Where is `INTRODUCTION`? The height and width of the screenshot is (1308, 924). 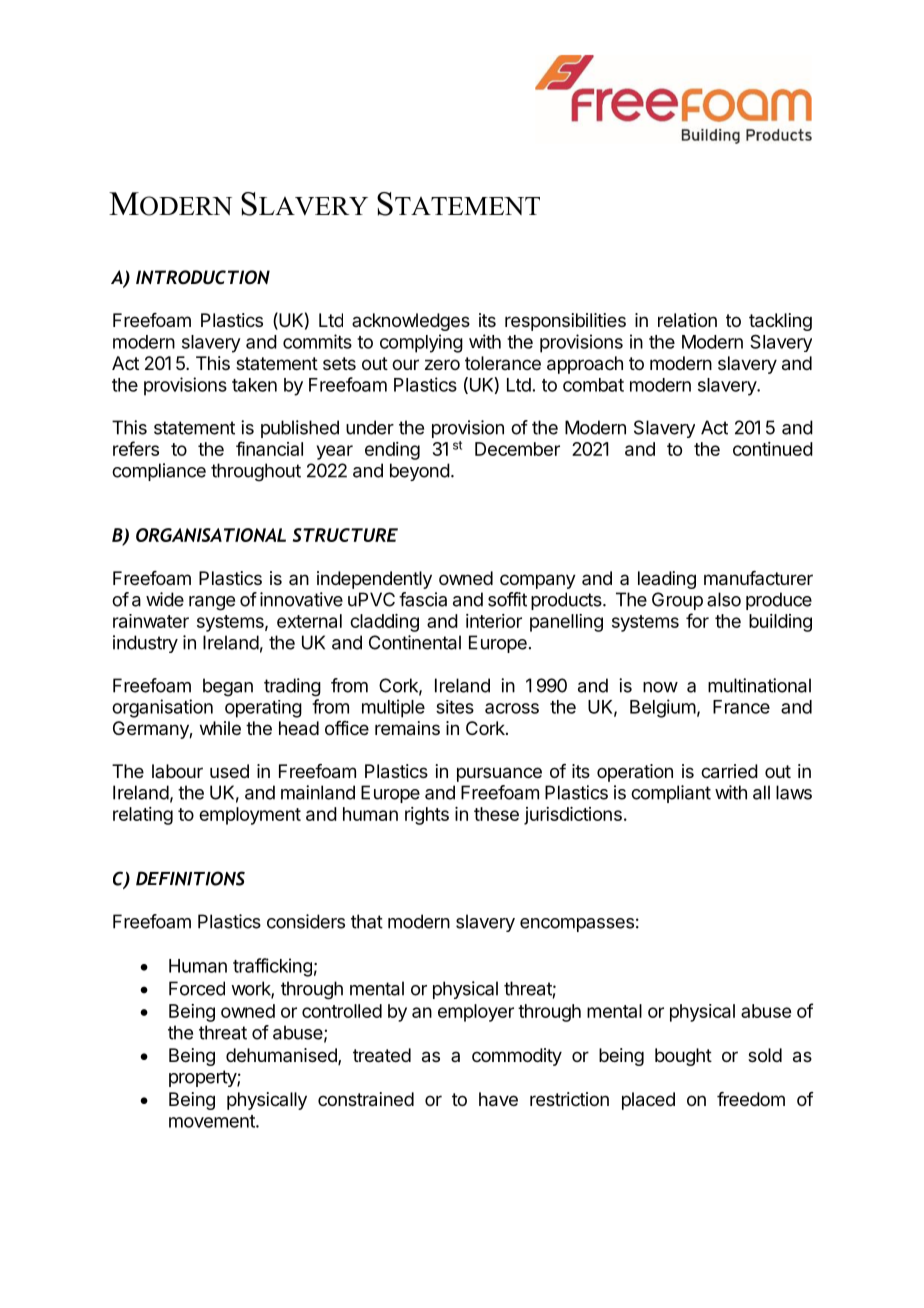
INTRODUCTION is located at coordinates (203, 277).
